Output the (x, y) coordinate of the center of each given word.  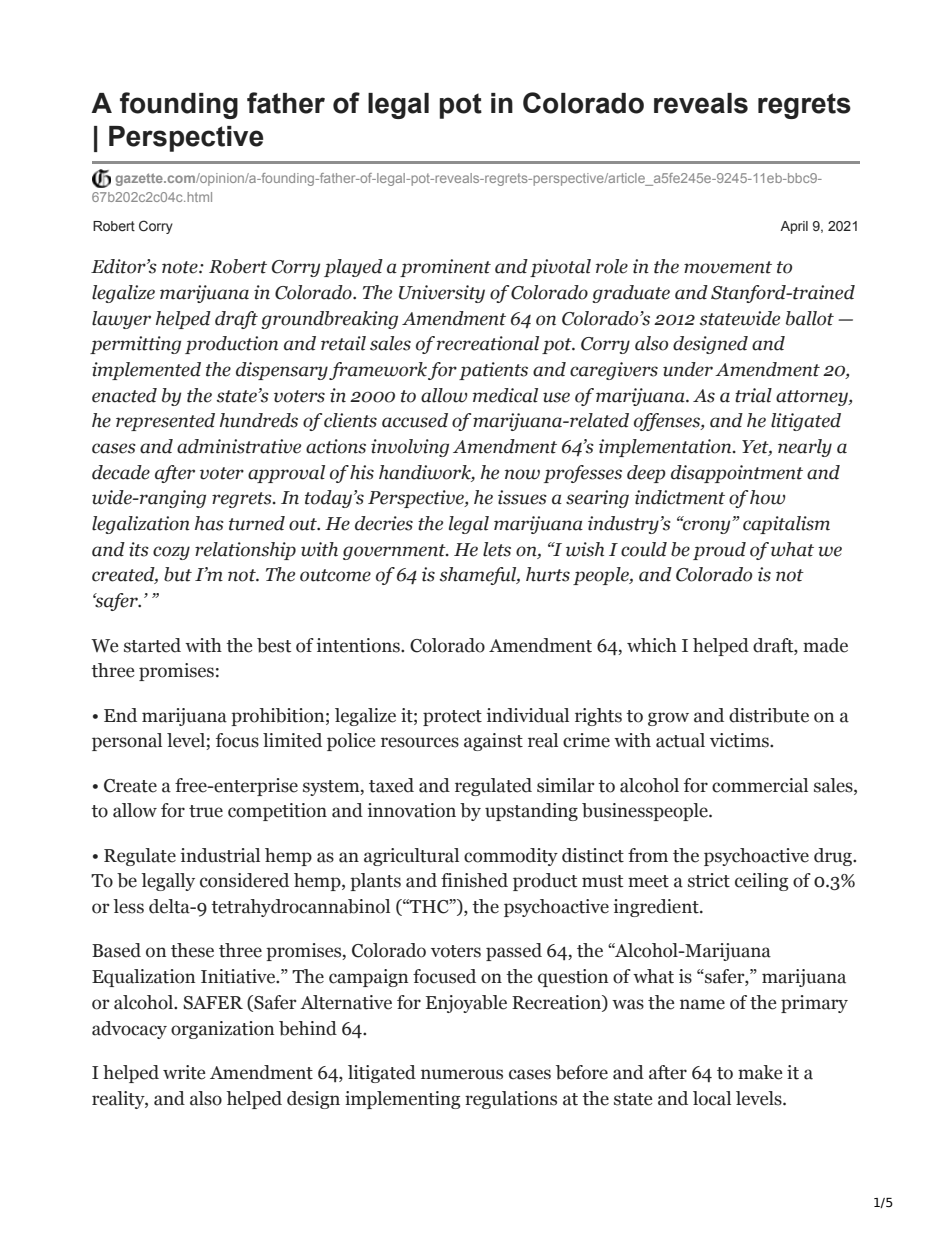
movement (728, 267)
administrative (239, 446)
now (522, 474)
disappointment (737, 474)
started (152, 645)
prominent (445, 268)
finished (474, 880)
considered (244, 880)
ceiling (761, 882)
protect (452, 718)
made (825, 645)
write (184, 1072)
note (181, 267)
